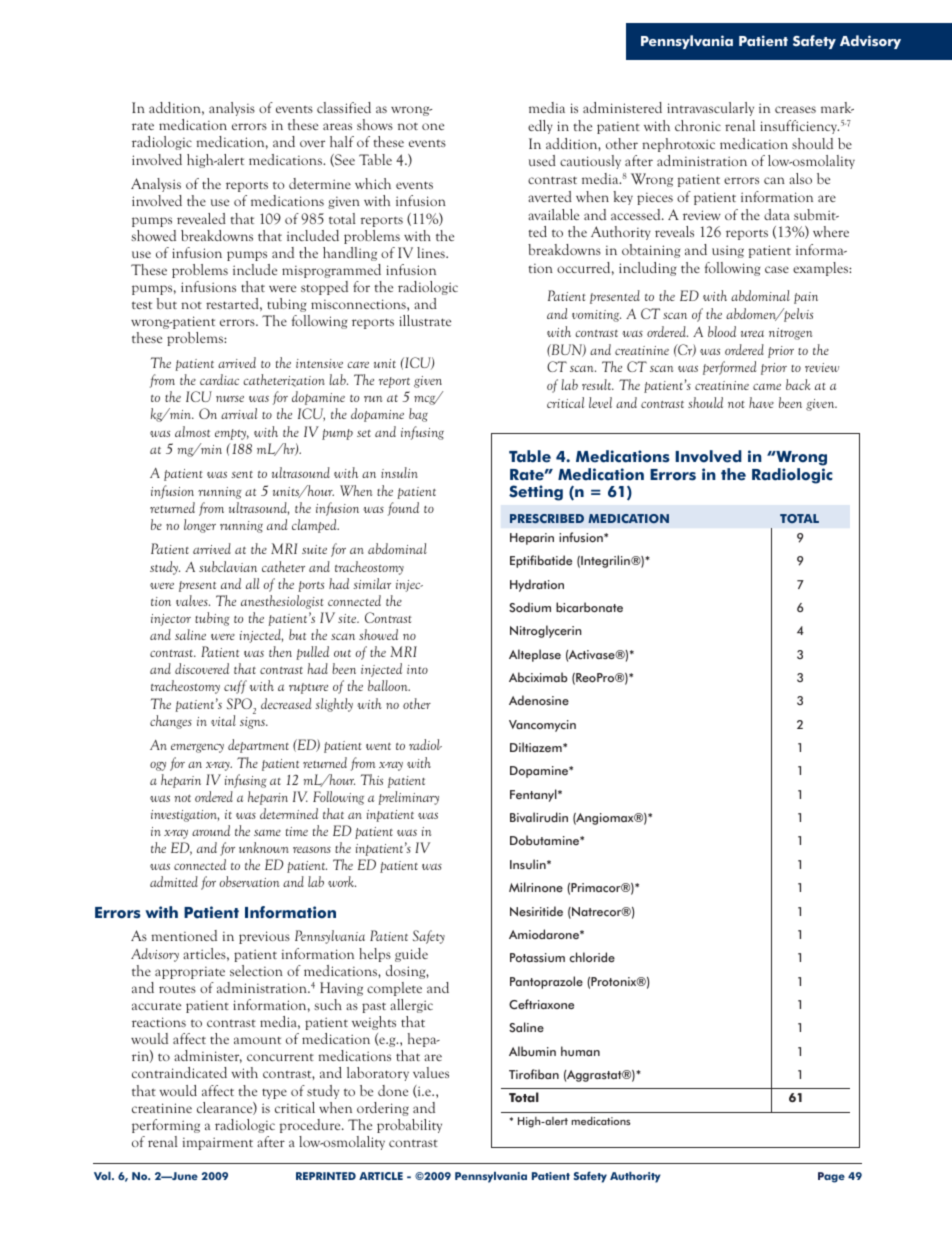 Image resolution: width=952 pixels, height=1233 pixels. I want to click on used, so click(542, 160).
